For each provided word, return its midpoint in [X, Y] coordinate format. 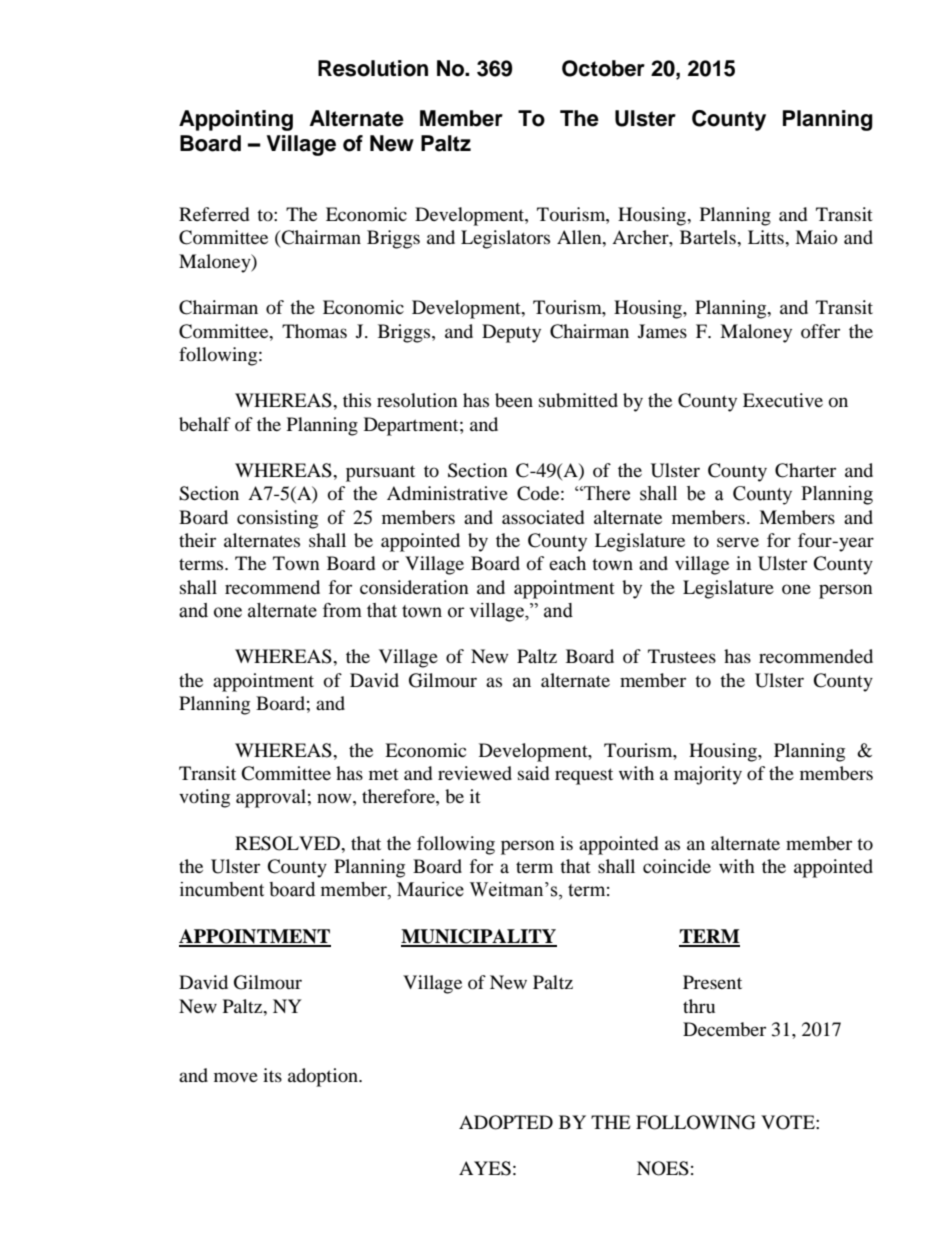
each [567, 563]
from [342, 610]
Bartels [709, 237]
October [603, 68]
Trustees [682, 656]
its [272, 1075]
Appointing [236, 120]
